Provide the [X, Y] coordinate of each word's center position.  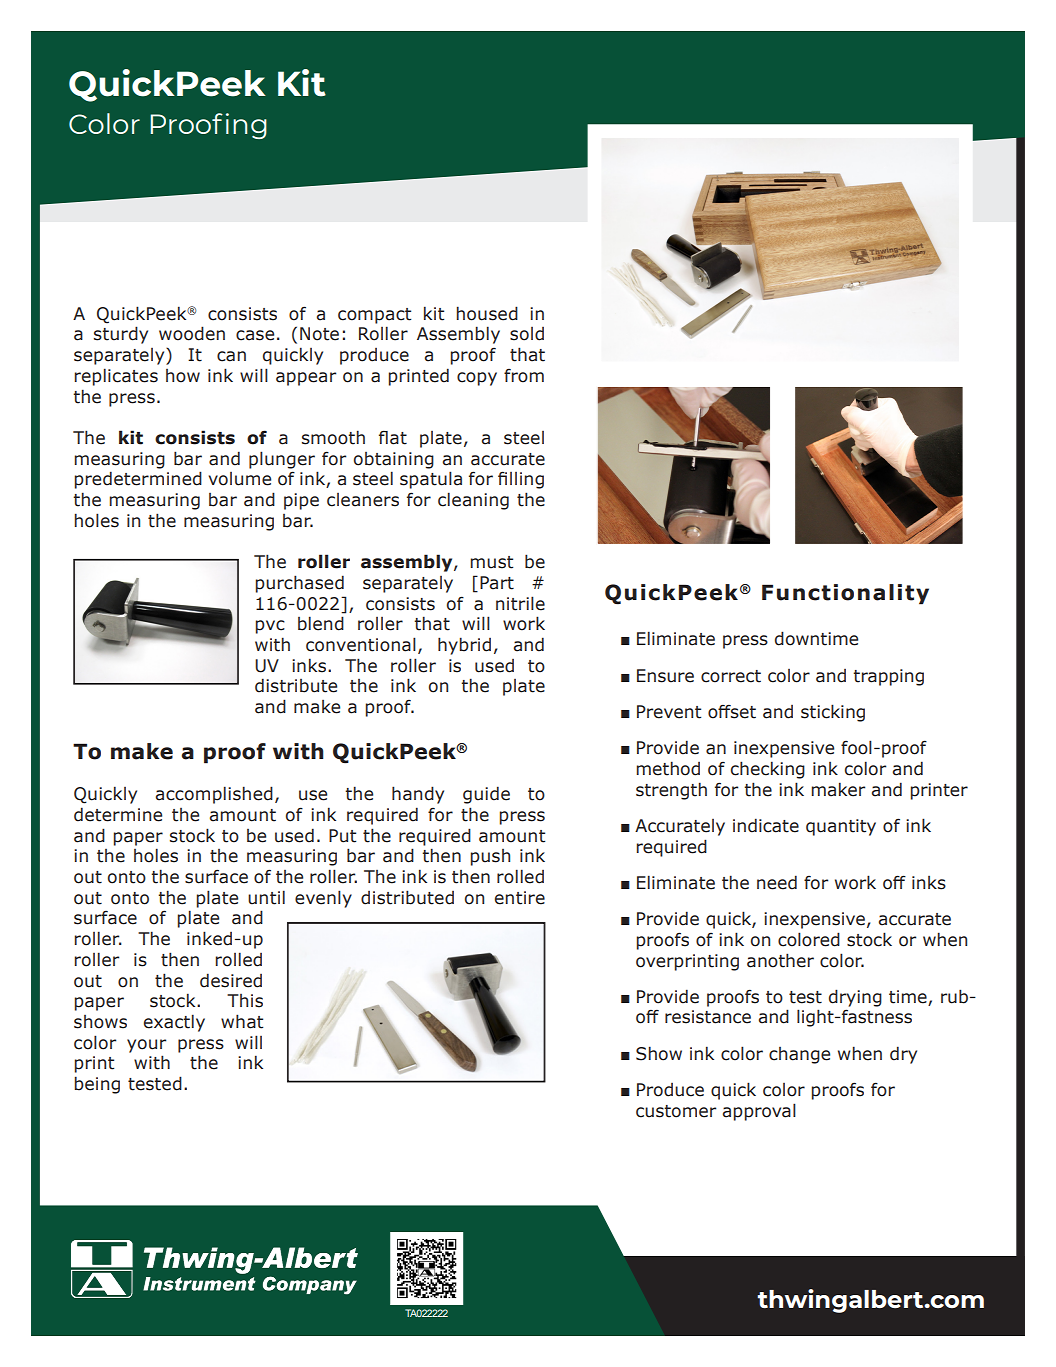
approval [759, 1112]
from [524, 376]
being [97, 1085]
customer [676, 1111]
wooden [192, 333]
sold [527, 334]
